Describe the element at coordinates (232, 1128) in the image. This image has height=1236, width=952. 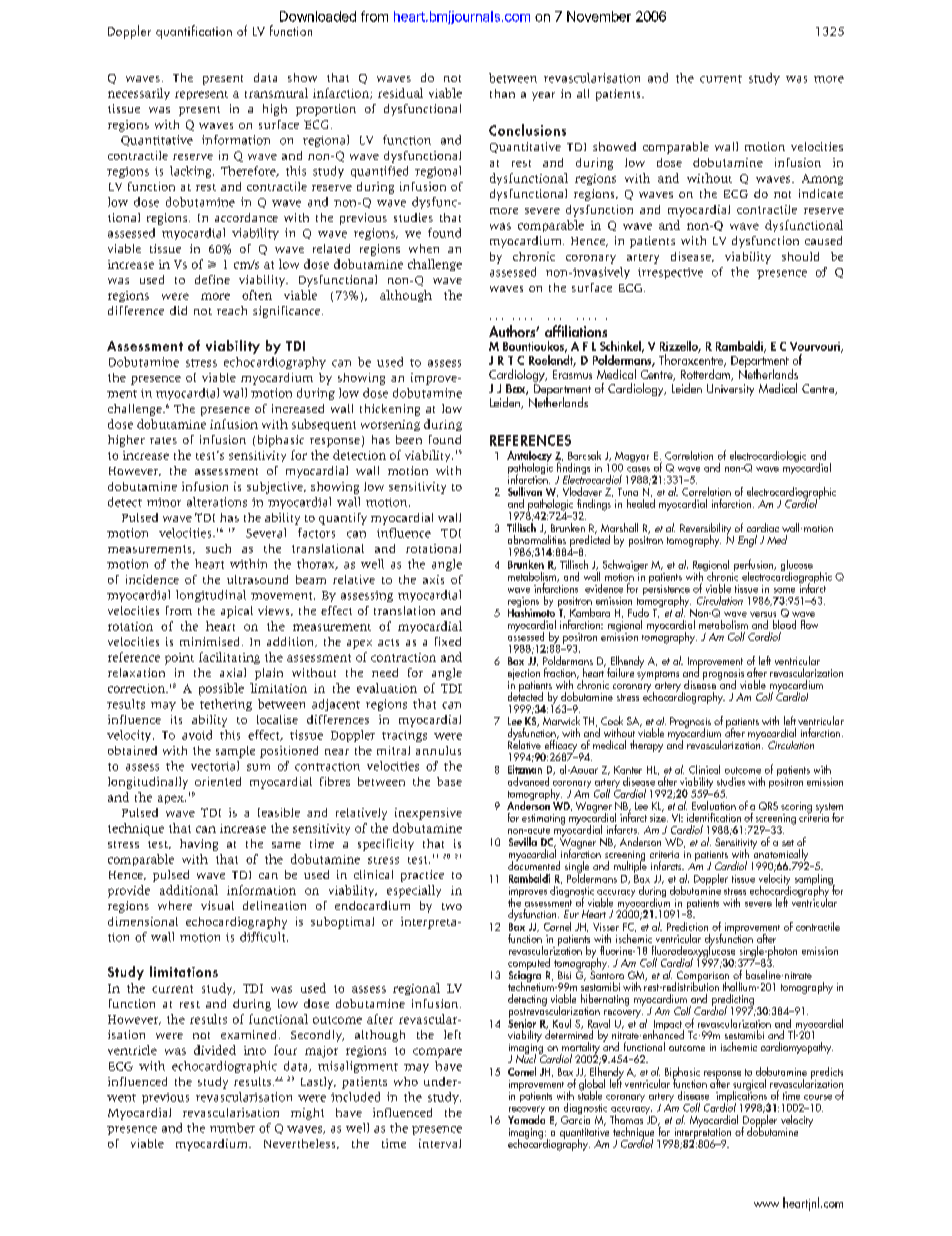
I see `number` at that location.
